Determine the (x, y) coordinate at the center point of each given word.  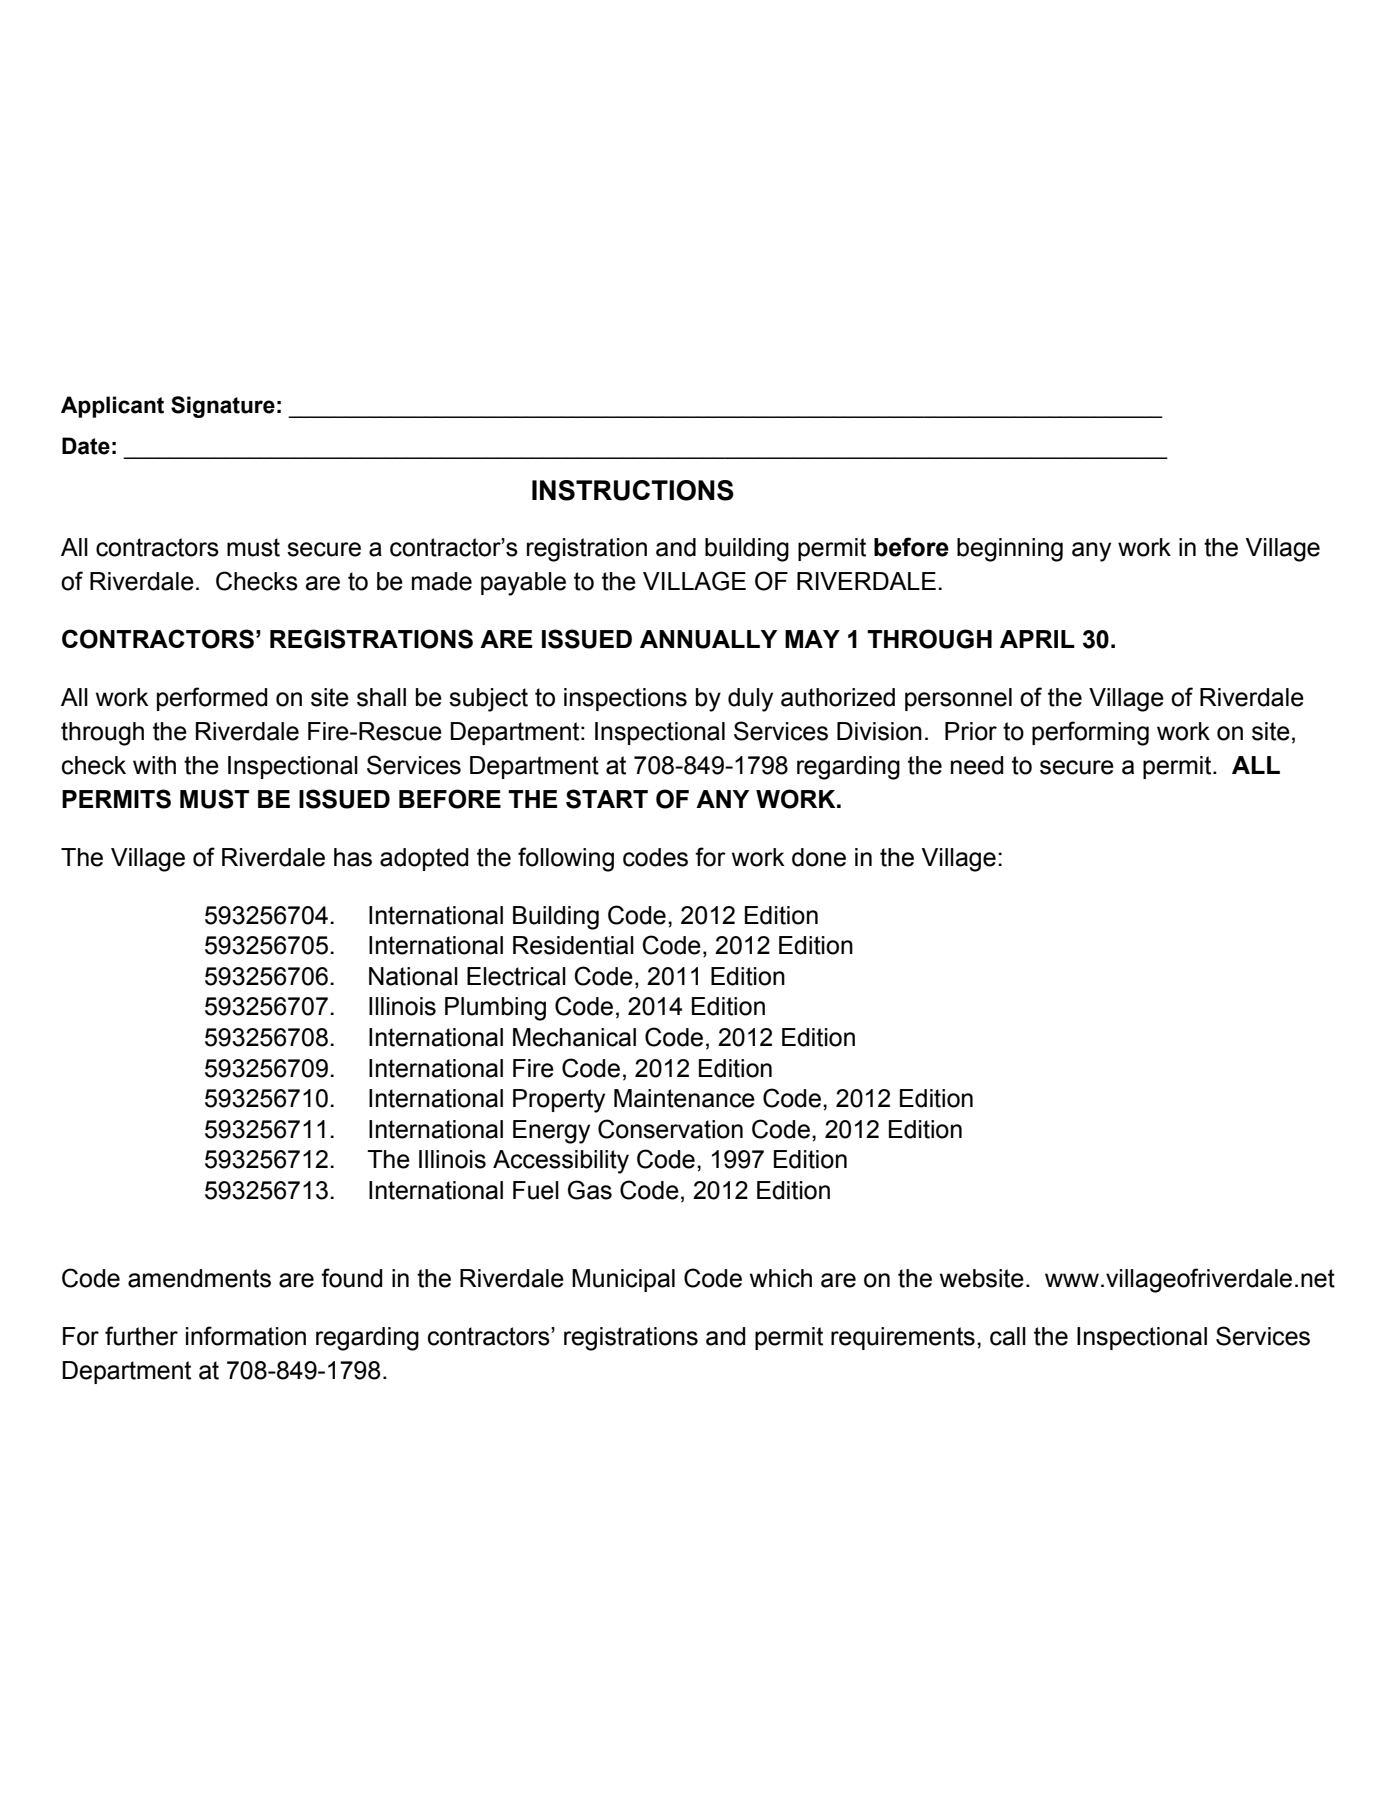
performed (212, 699)
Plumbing (495, 1009)
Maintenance (684, 1098)
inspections (625, 699)
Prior (971, 731)
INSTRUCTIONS (633, 490)
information (246, 1336)
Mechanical (574, 1037)
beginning (1010, 550)
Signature (223, 407)
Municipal (623, 1280)
